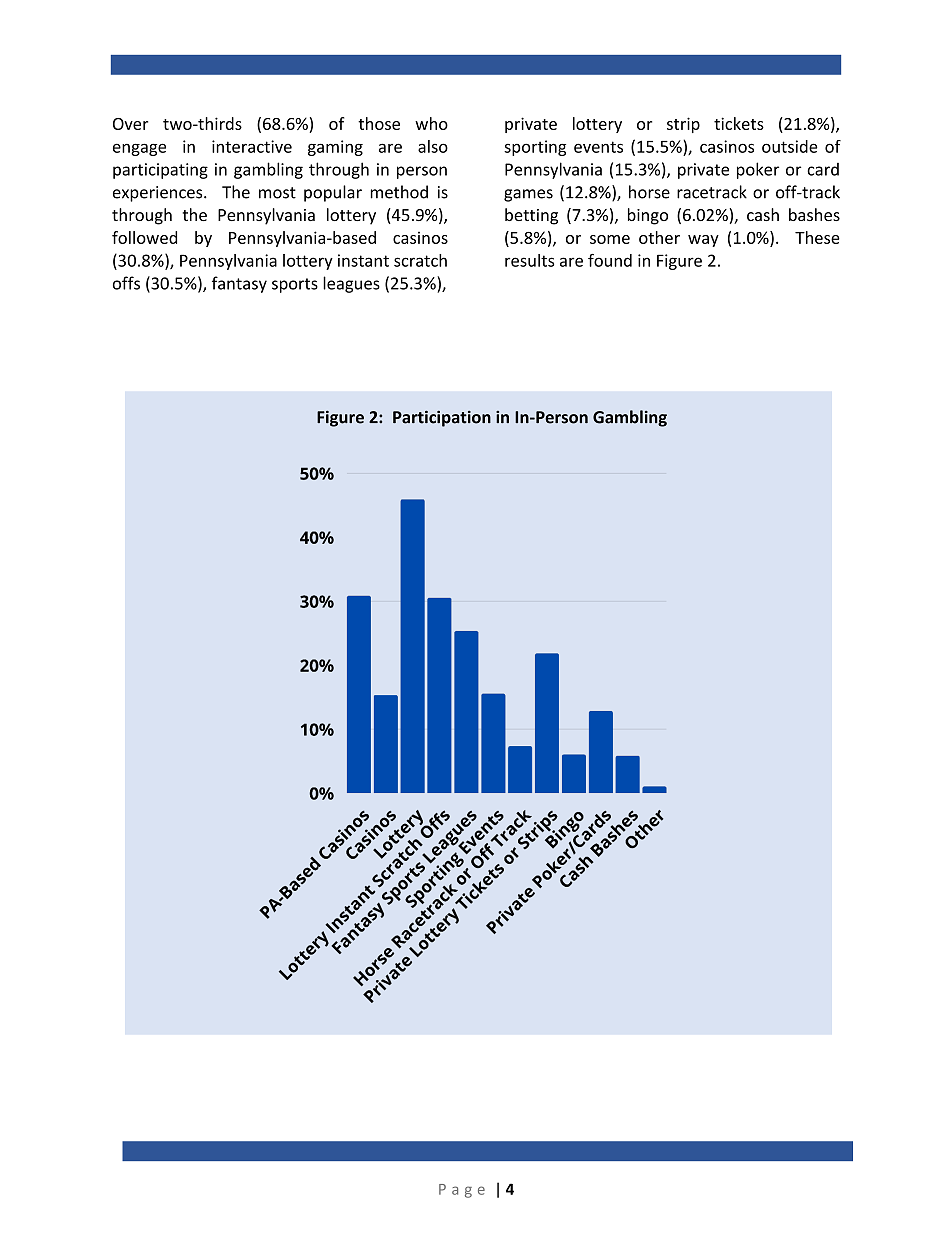 The image size is (952, 1233). Describe the element at coordinates (462, 1191) in the image. I see `Page` at that location.
